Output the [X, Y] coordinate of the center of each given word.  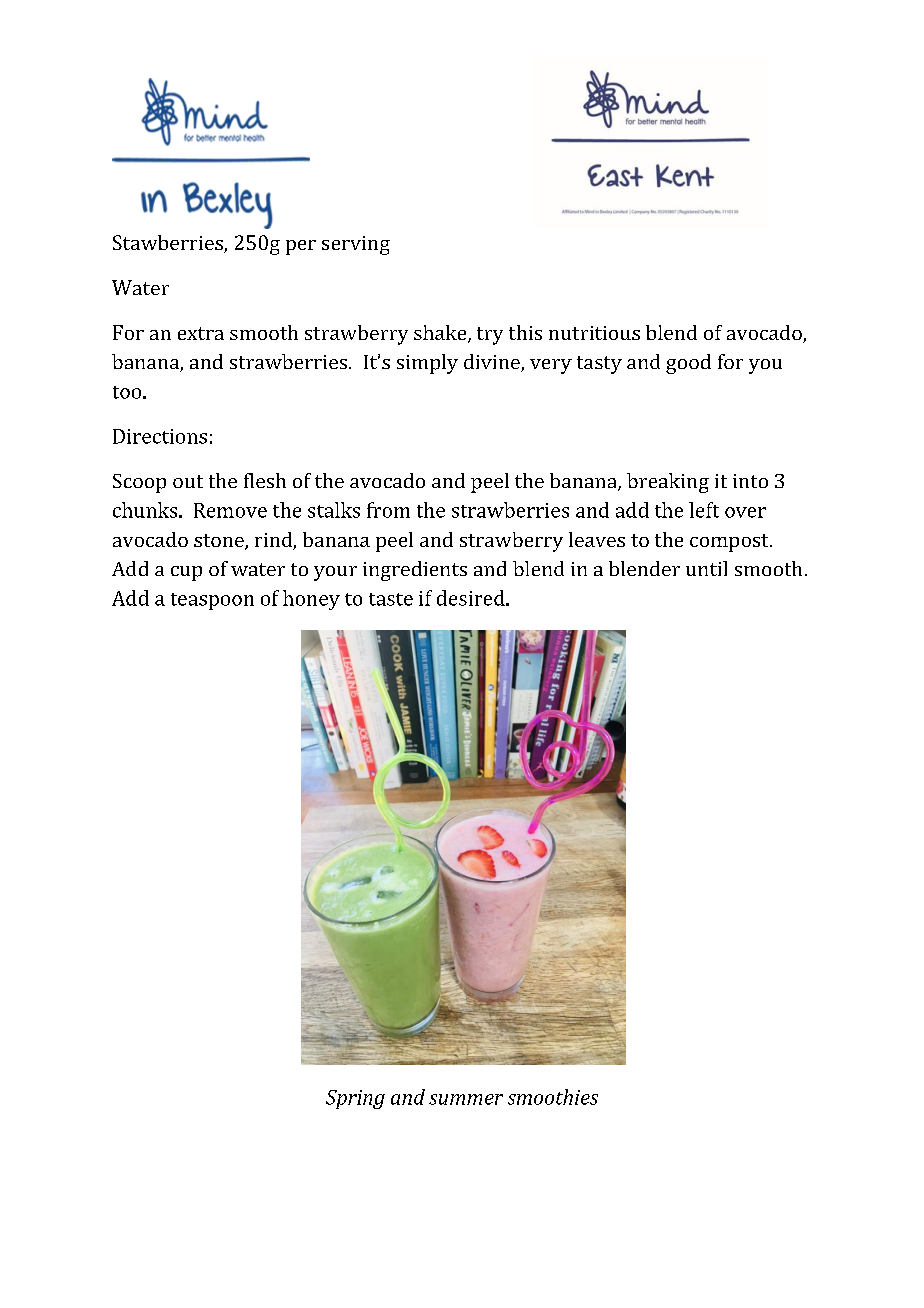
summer [466, 1099]
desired [472, 598]
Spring [355, 1099]
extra [201, 333]
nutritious [594, 333]
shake [441, 334]
